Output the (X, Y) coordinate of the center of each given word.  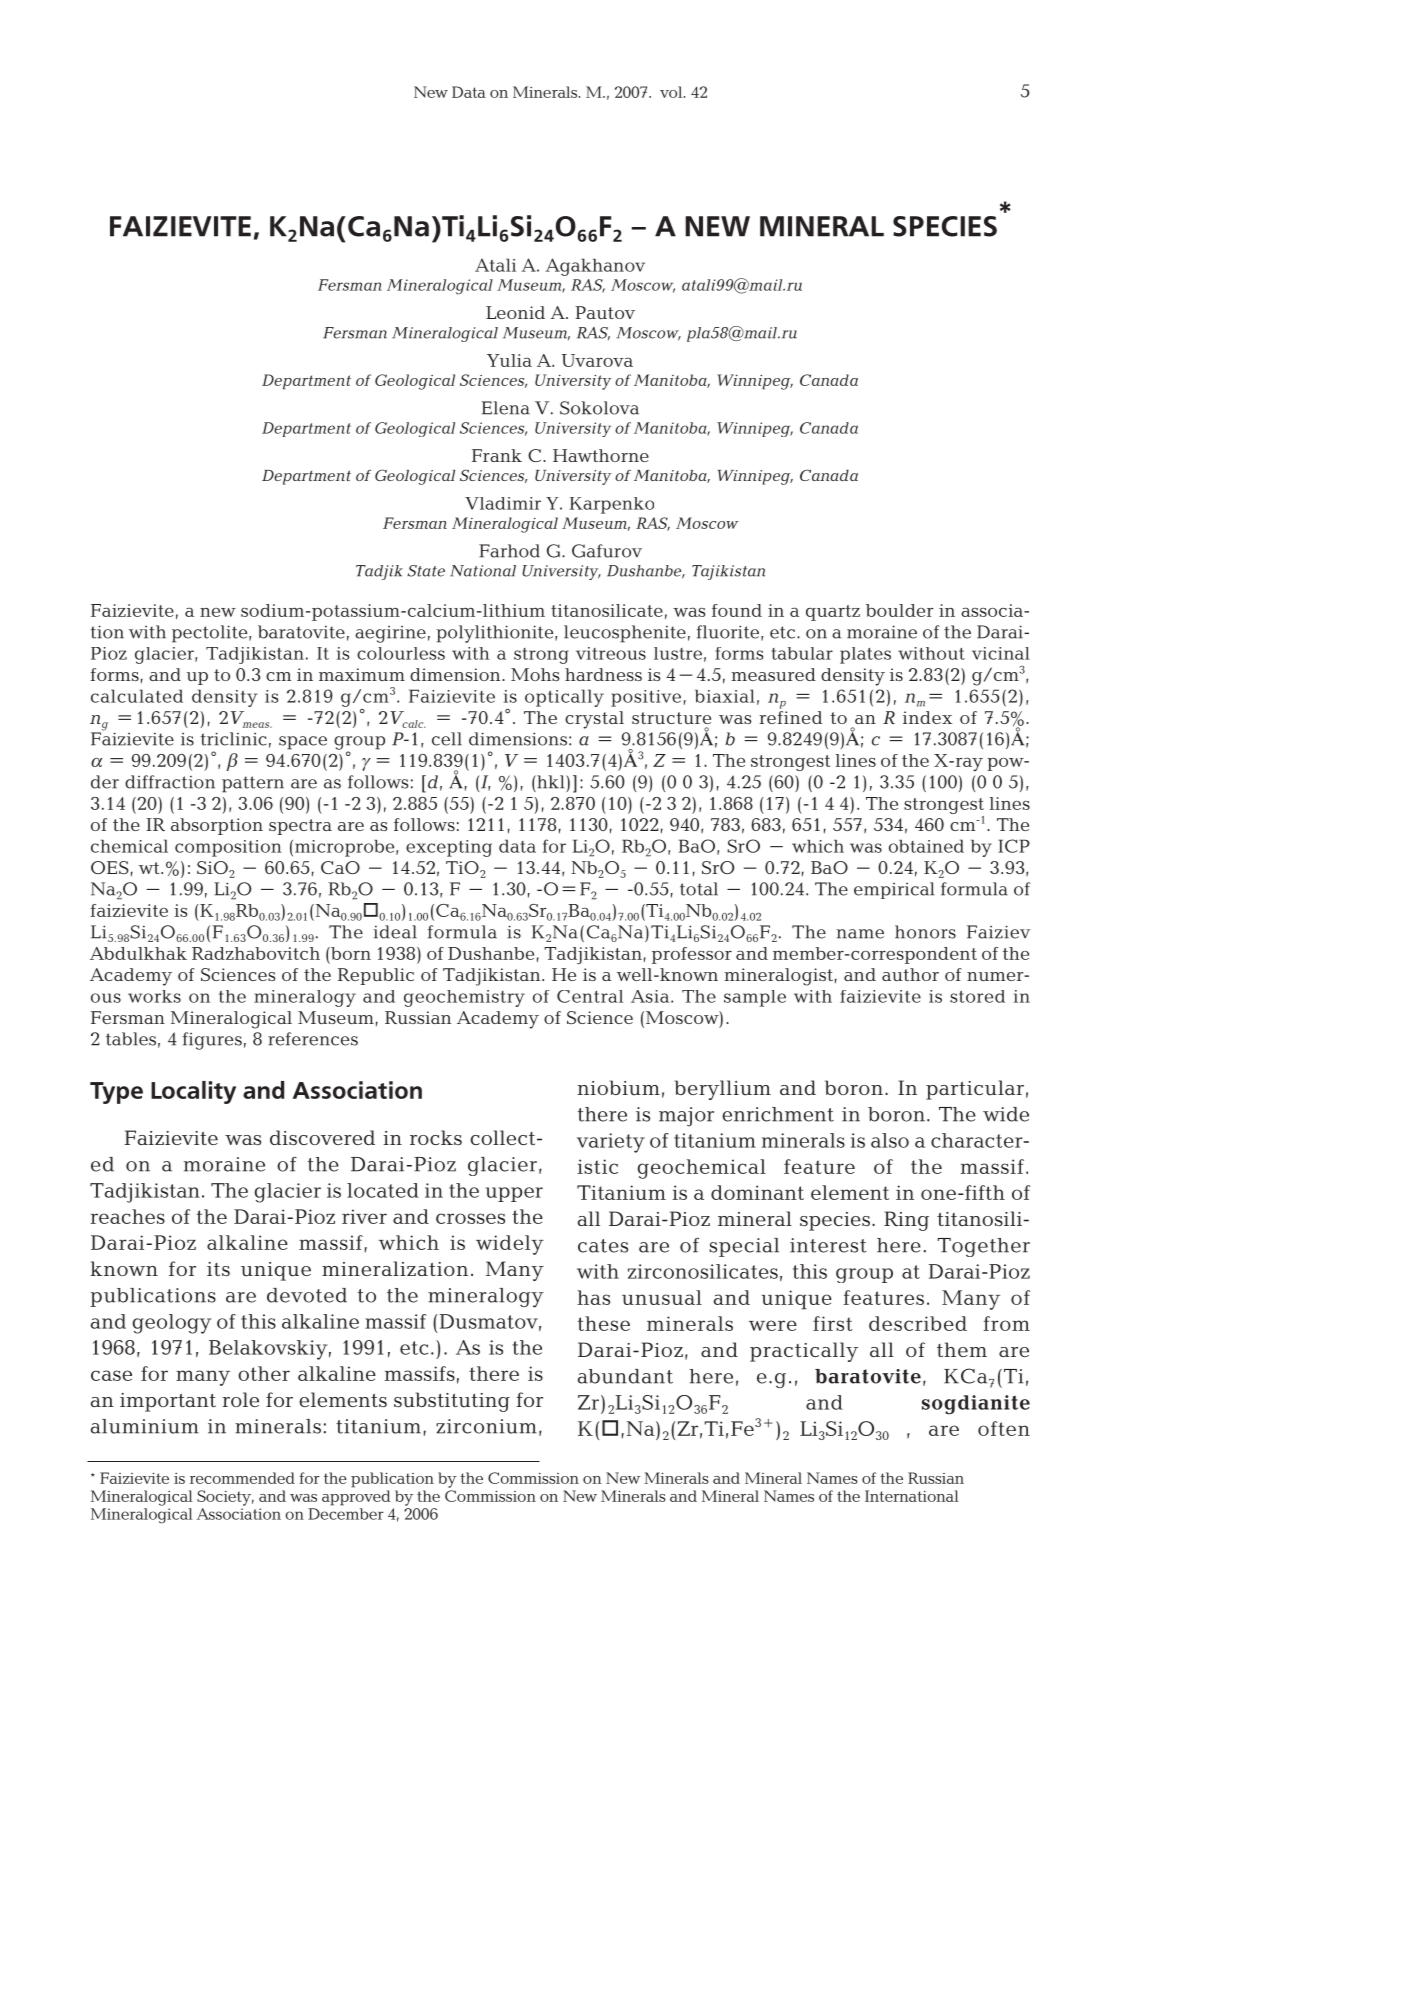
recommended (242, 1478)
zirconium (486, 1426)
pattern (253, 784)
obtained (926, 846)
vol (672, 92)
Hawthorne (601, 455)
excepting (449, 848)
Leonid (515, 312)
